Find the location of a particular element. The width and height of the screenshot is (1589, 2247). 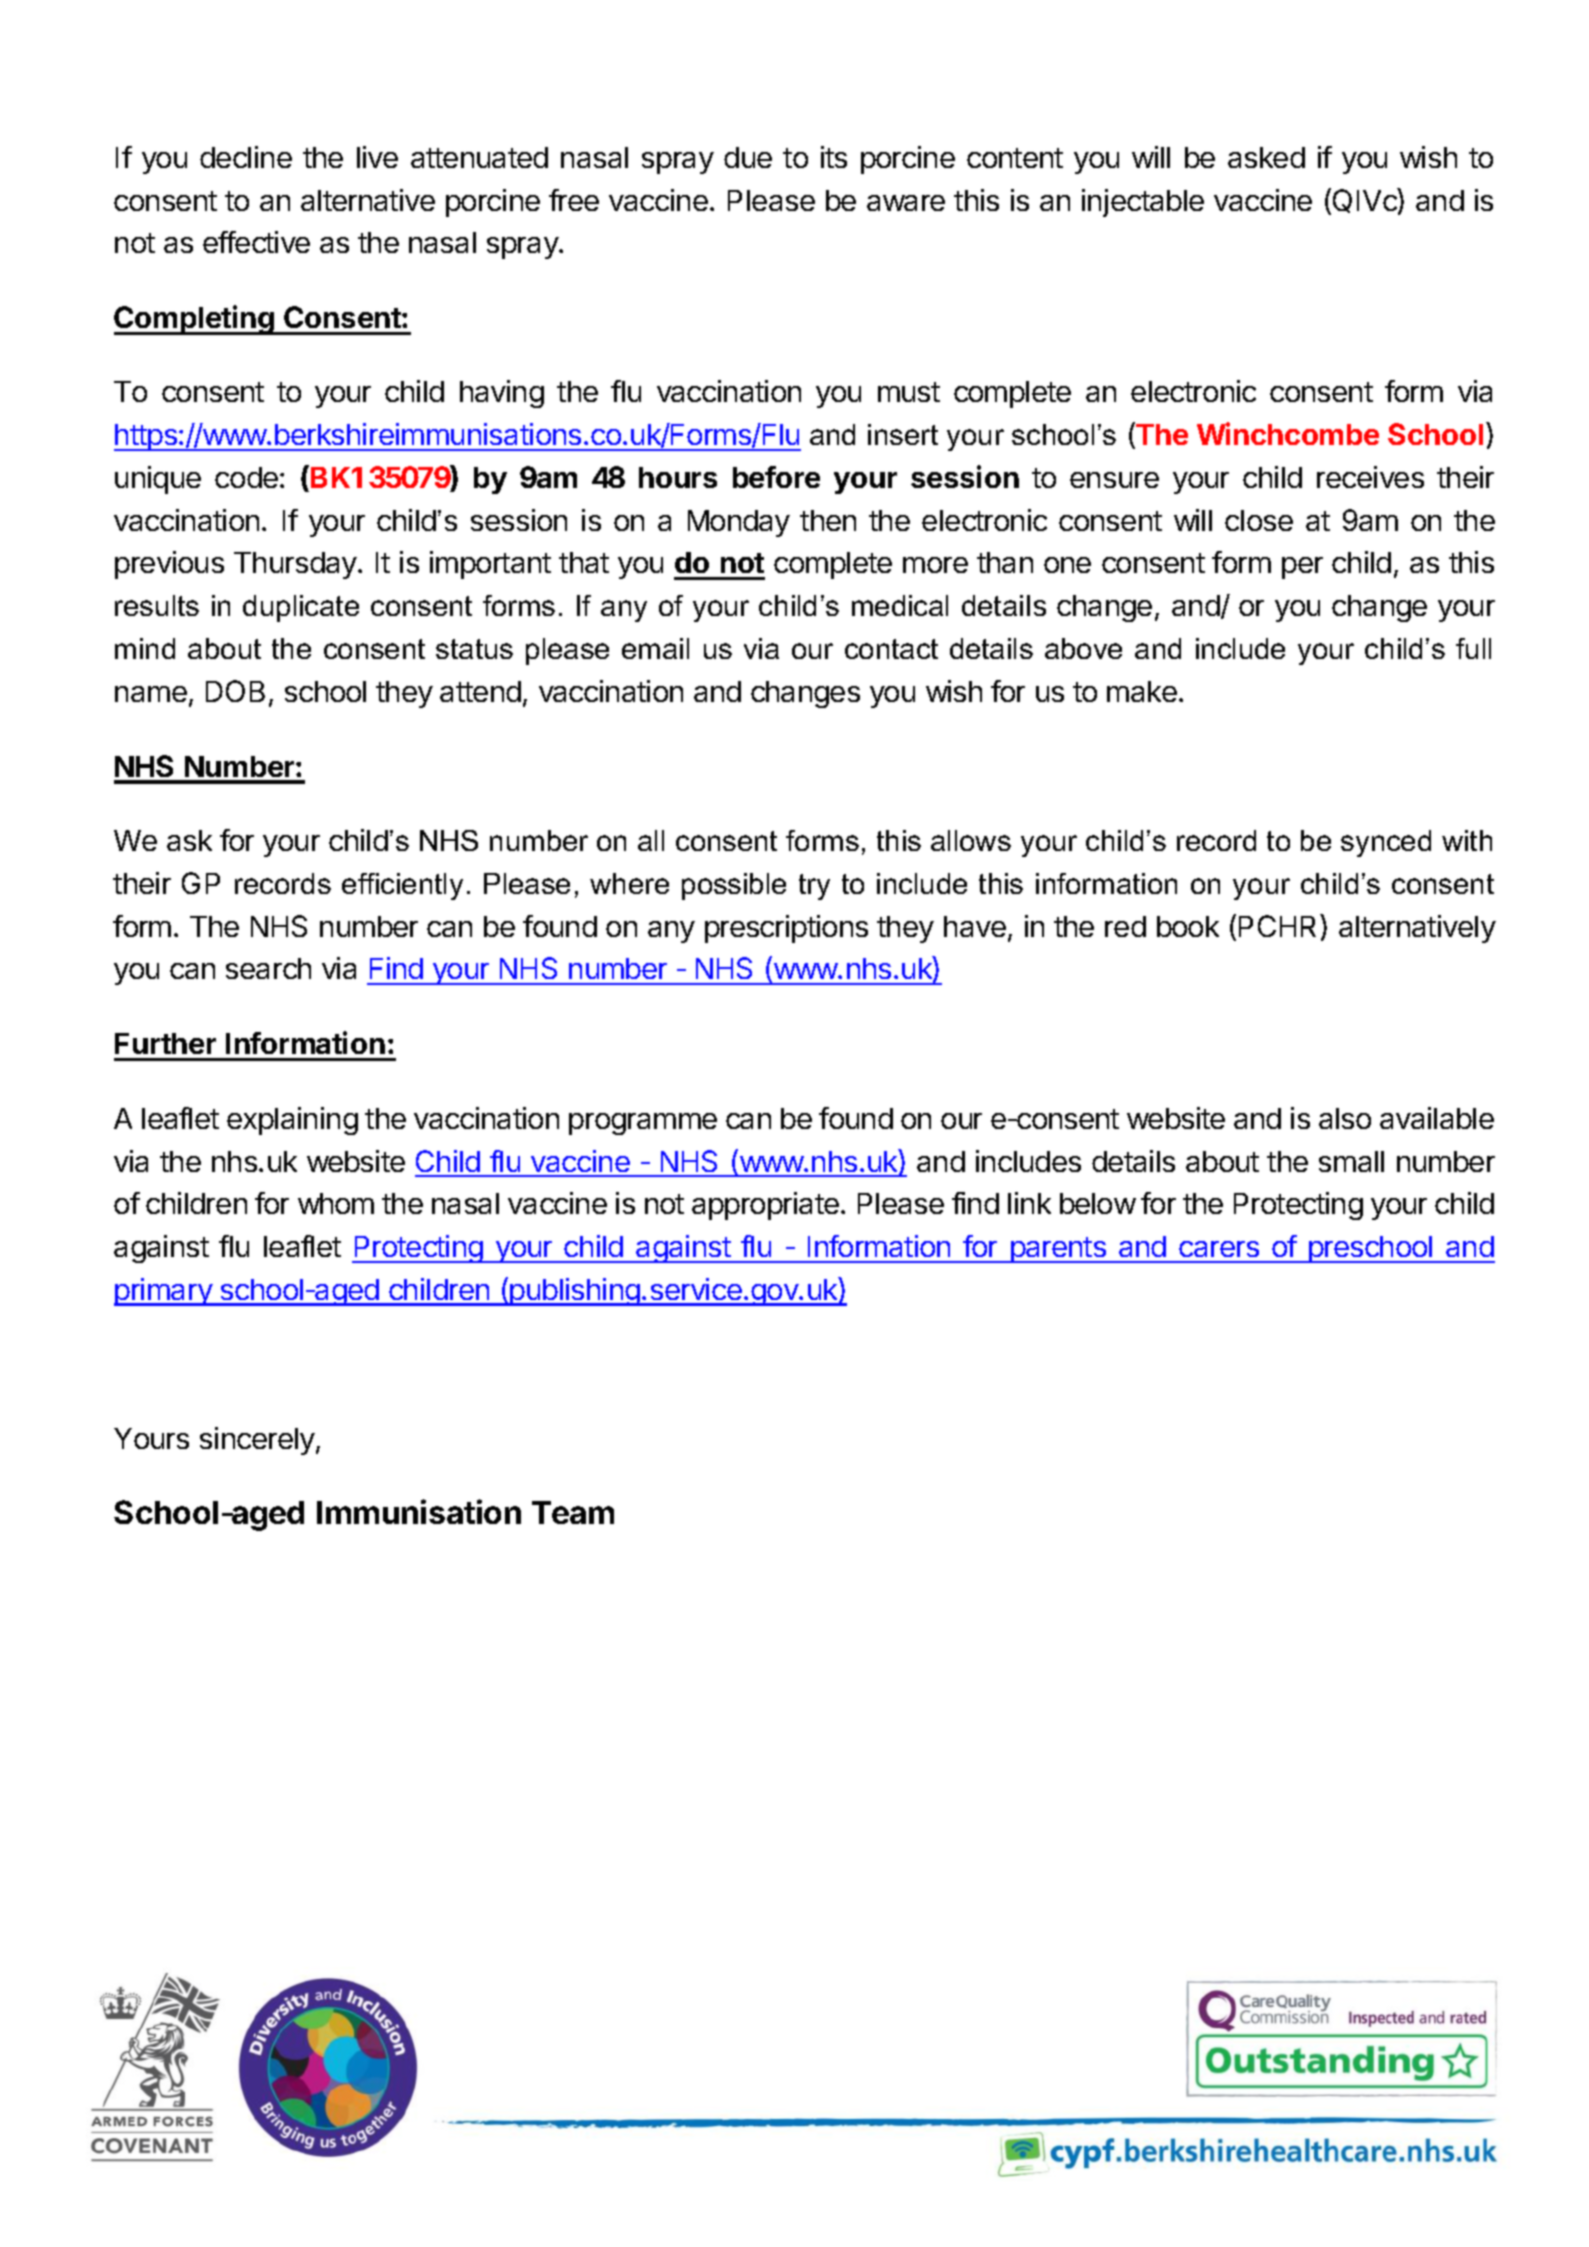

Further is located at coordinates (165, 1043).
